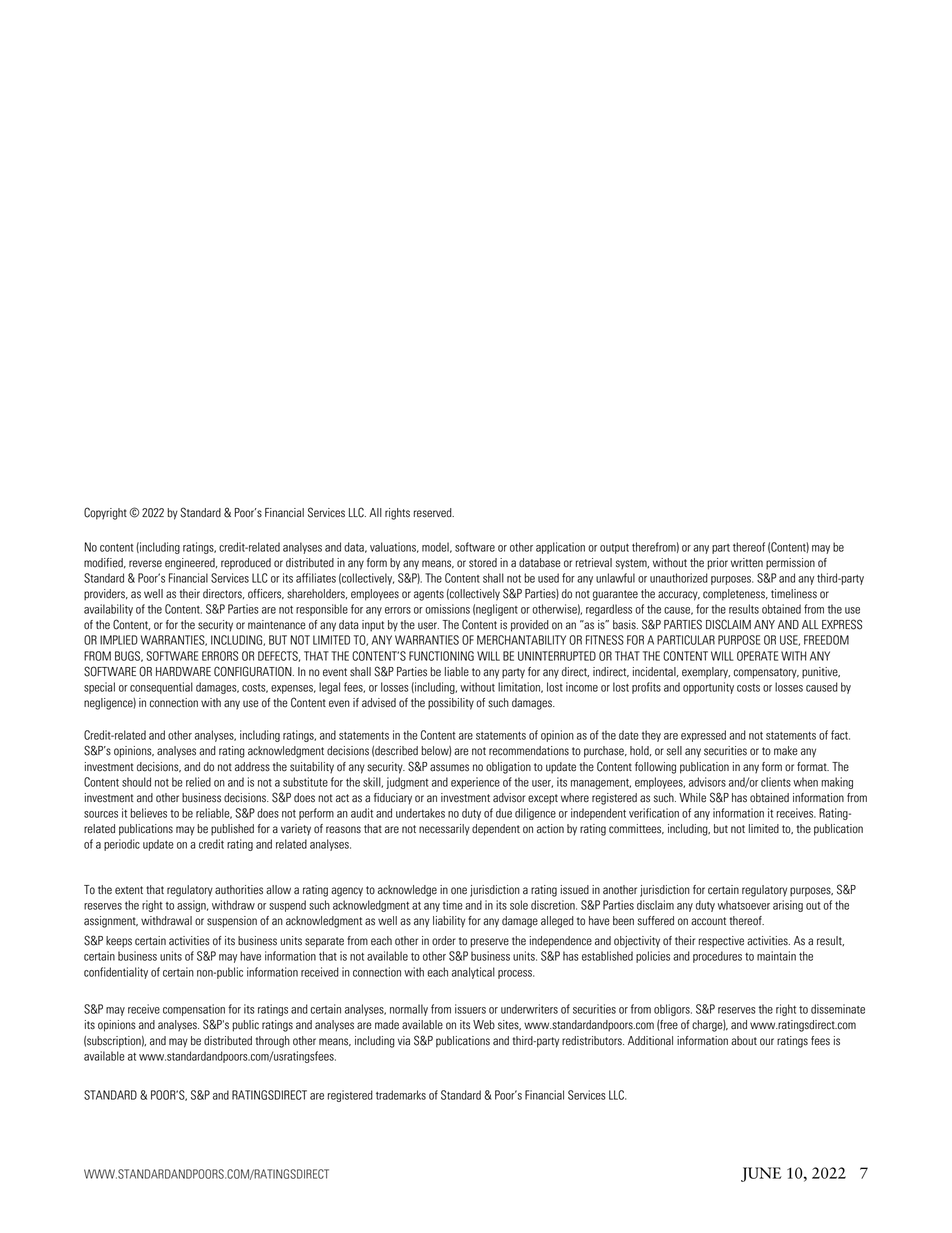 This page has width=952, height=1233. I want to click on reserved, so click(434, 513).
